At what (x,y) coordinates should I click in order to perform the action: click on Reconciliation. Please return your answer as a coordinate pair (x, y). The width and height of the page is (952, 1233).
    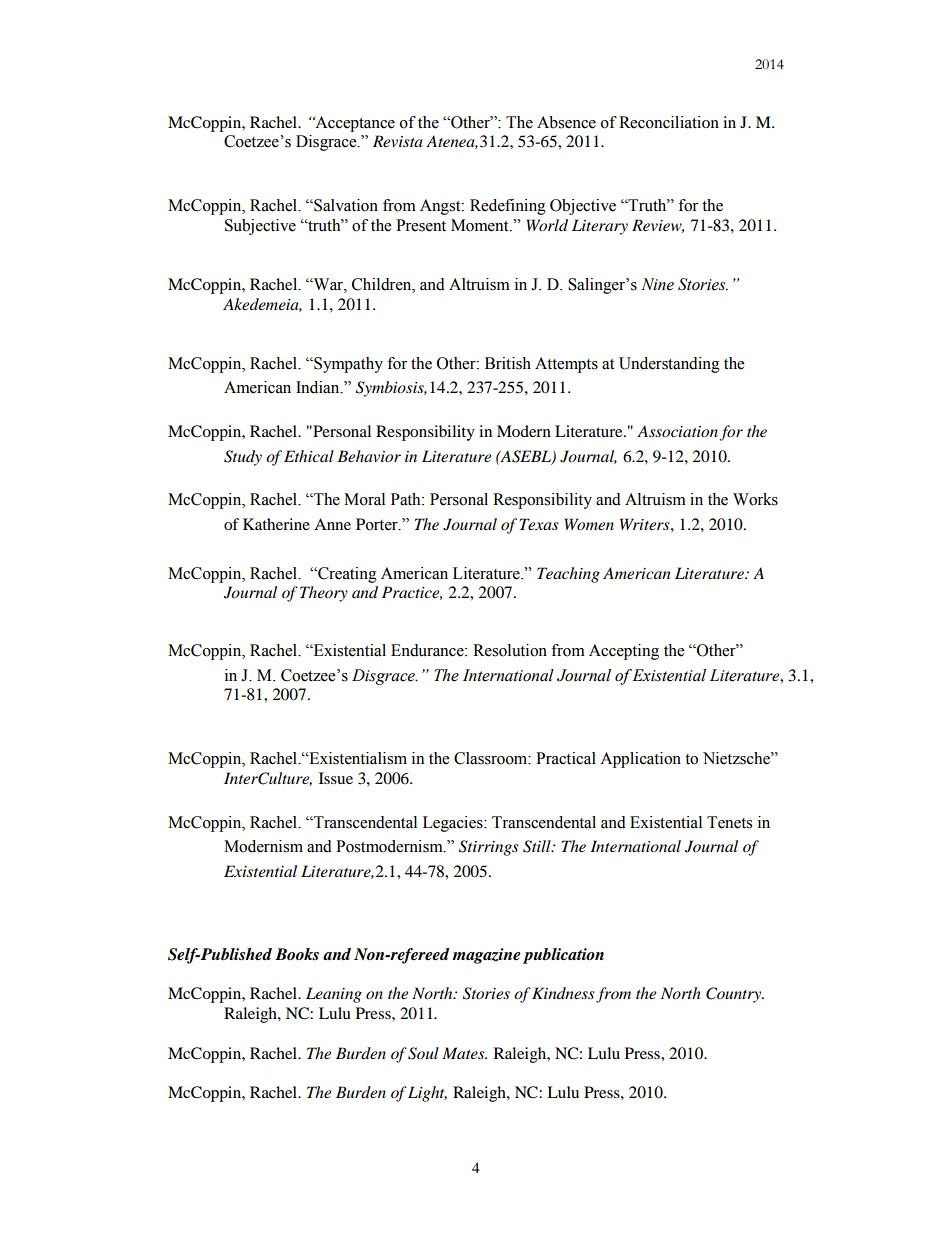
    Looking at the image, I should click on (669, 122).
